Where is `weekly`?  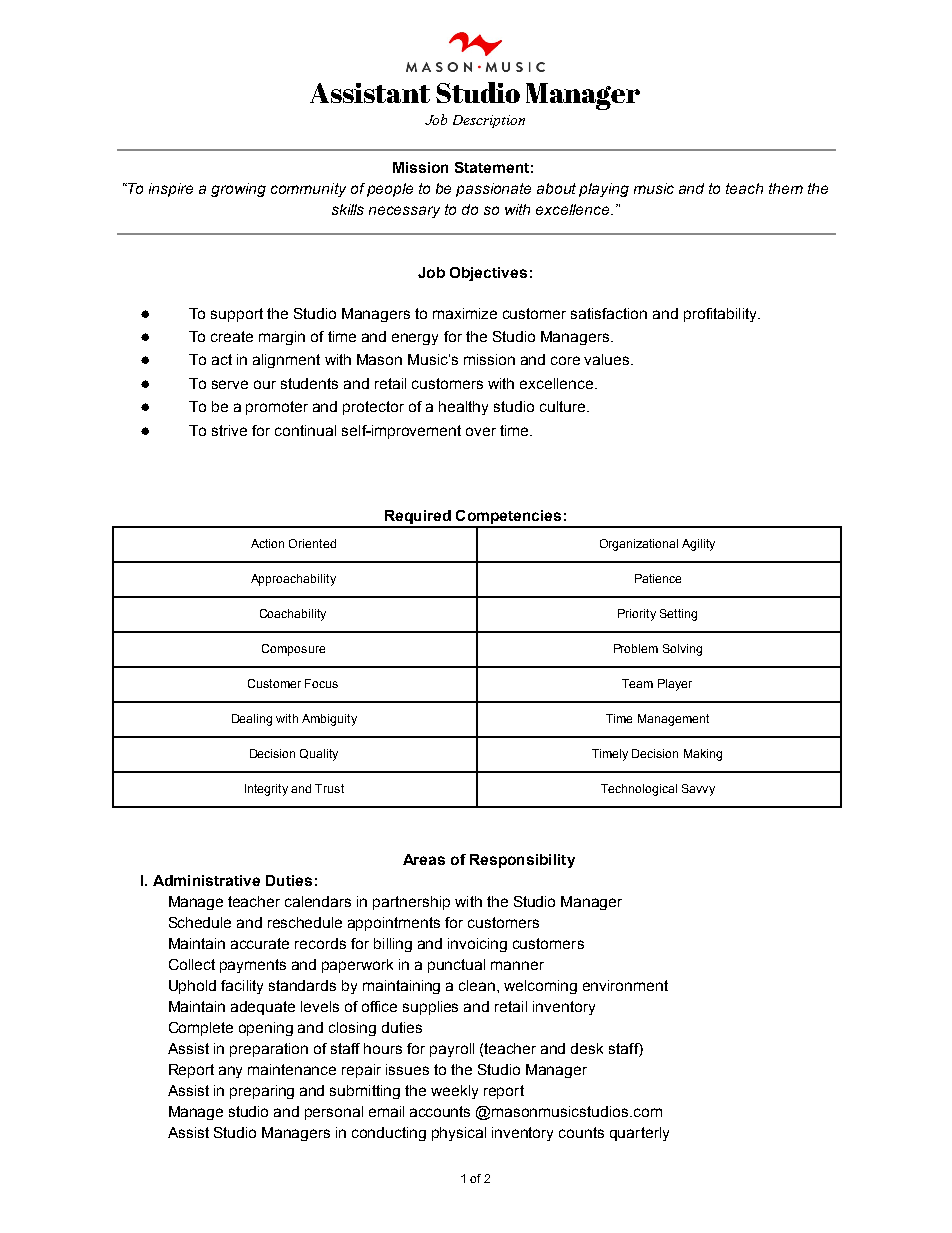
weekly is located at coordinates (454, 1092).
